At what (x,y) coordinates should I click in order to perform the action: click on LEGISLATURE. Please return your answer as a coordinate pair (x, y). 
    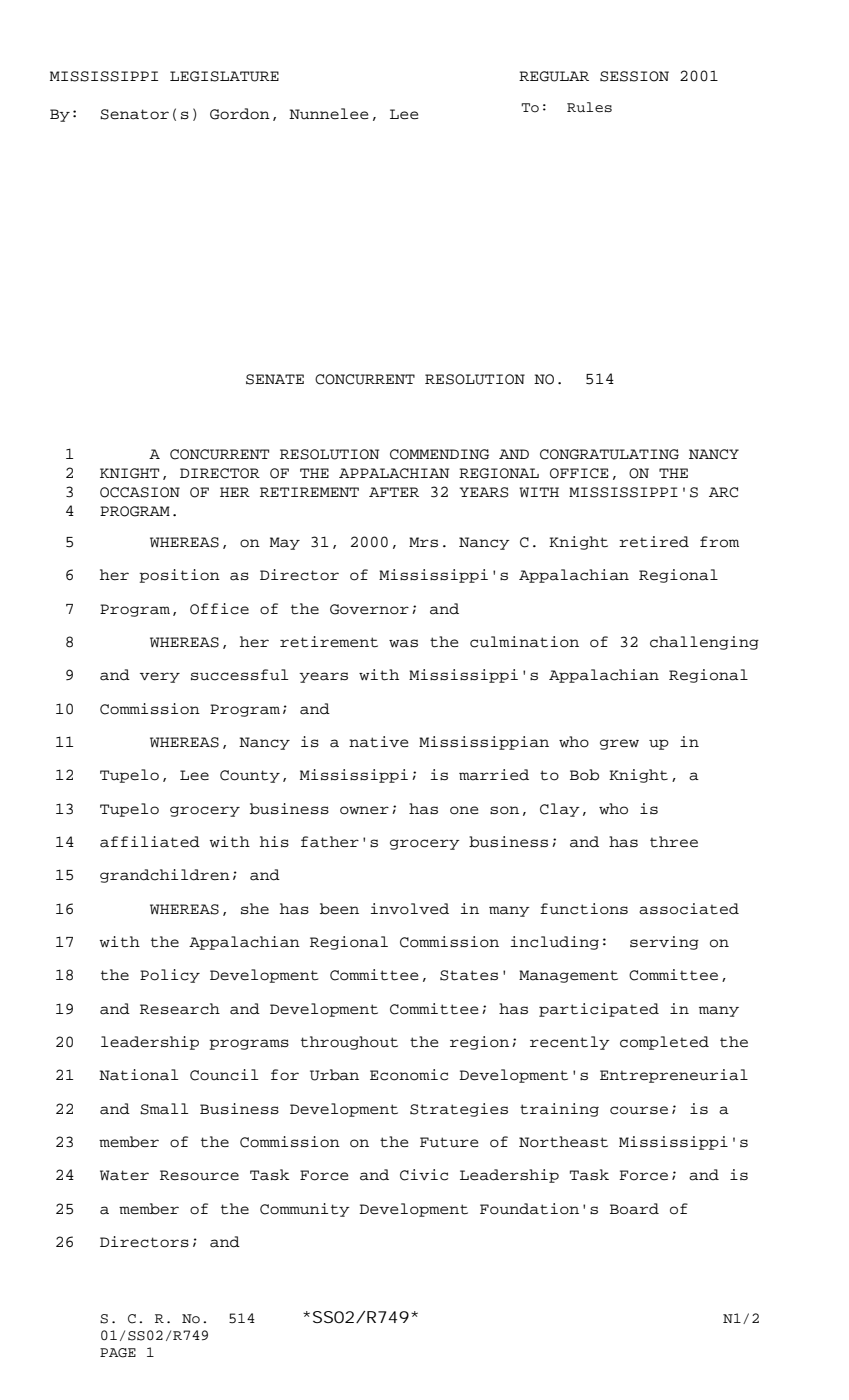
    Looking at the image, I should click on (224, 76).
